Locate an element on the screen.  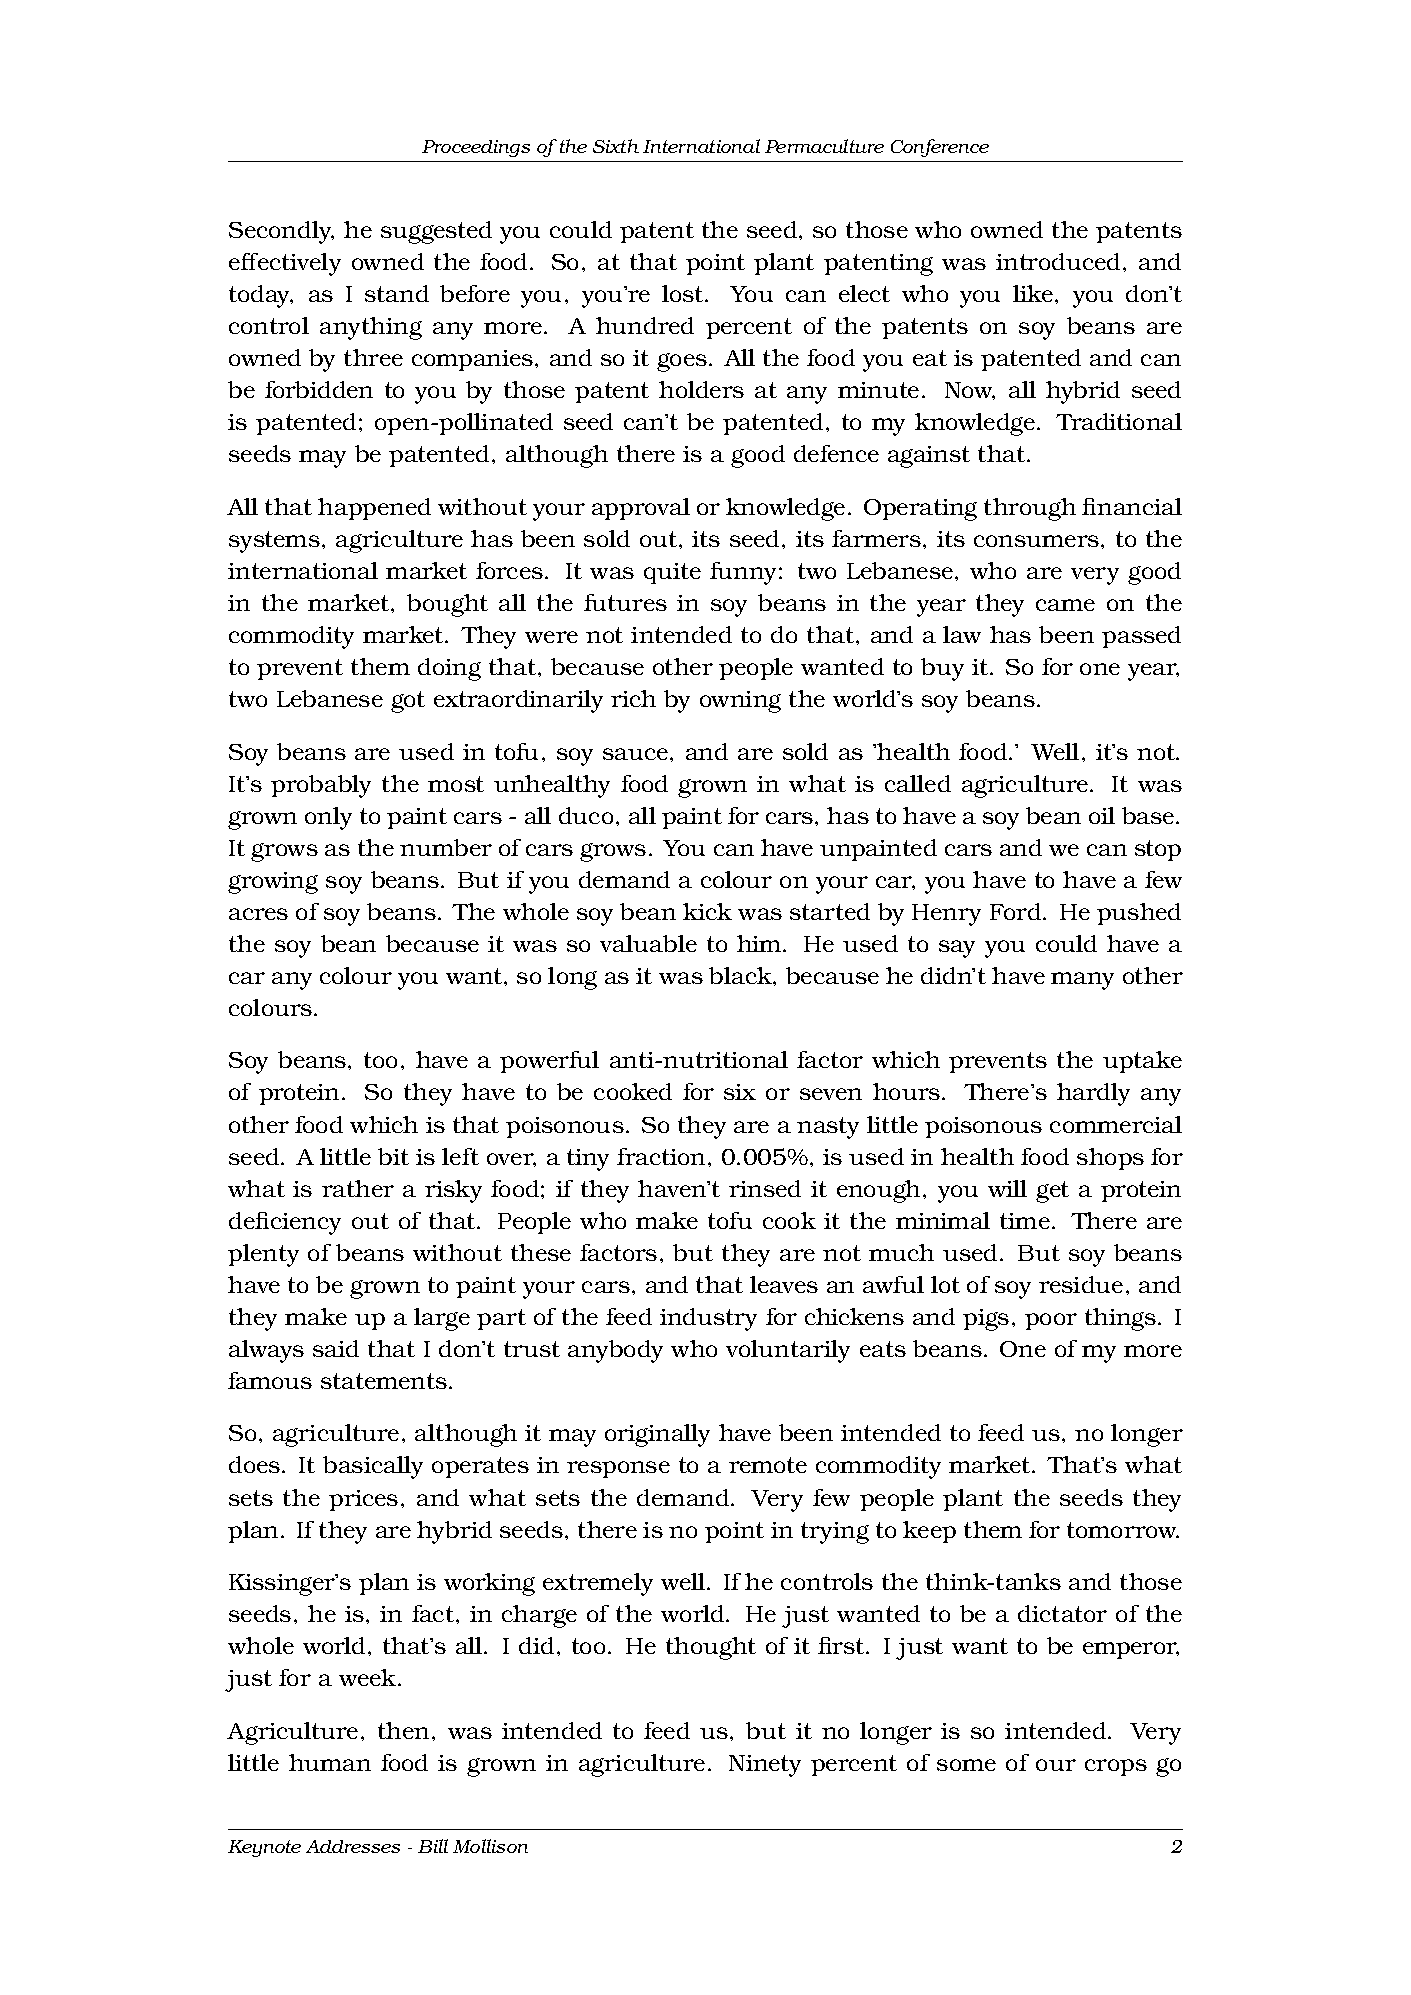
Ninety is located at coordinates (765, 1766).
